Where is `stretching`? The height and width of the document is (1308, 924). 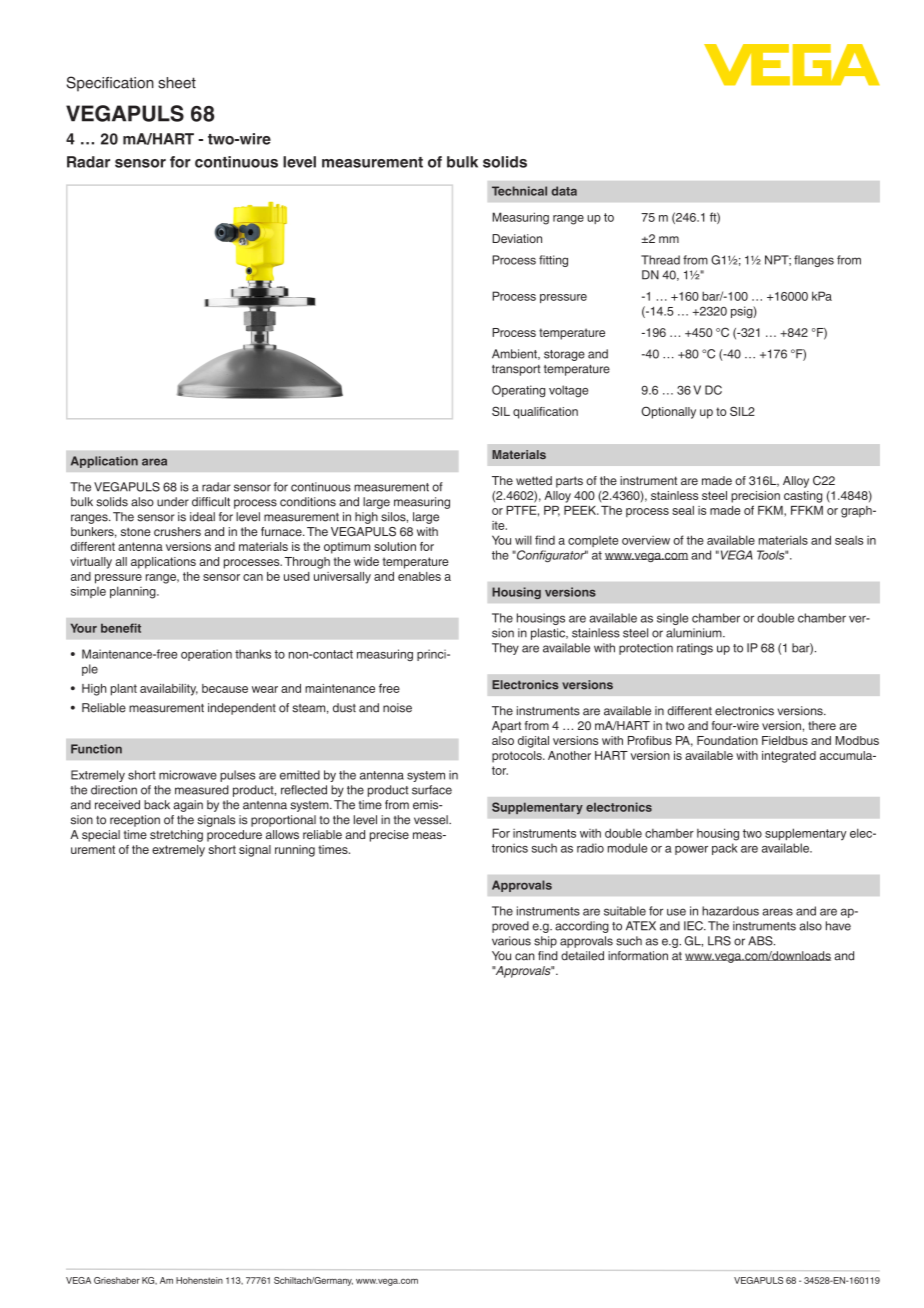
stretching is located at coordinates (176, 836).
